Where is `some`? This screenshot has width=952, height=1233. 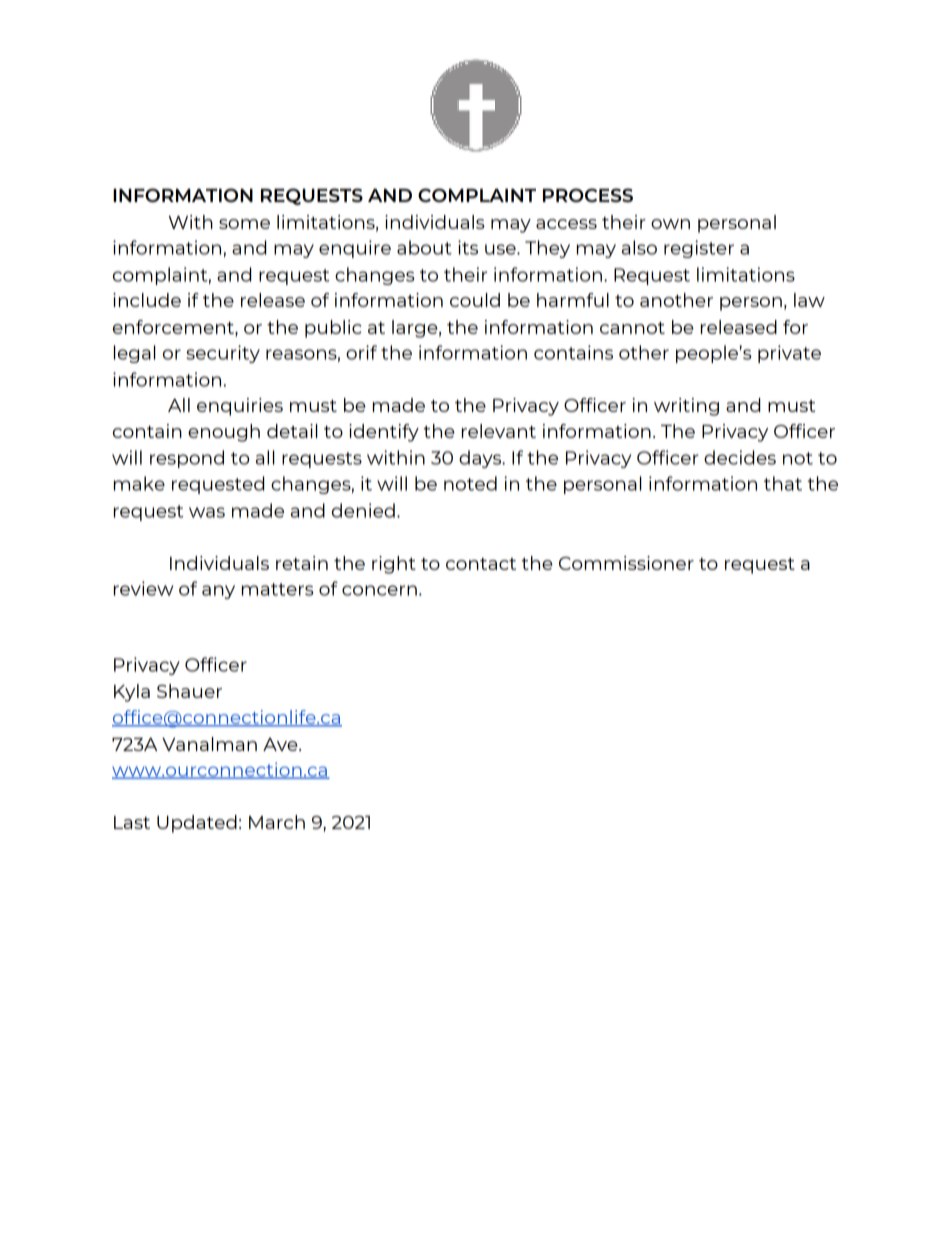 some is located at coordinates (244, 224).
